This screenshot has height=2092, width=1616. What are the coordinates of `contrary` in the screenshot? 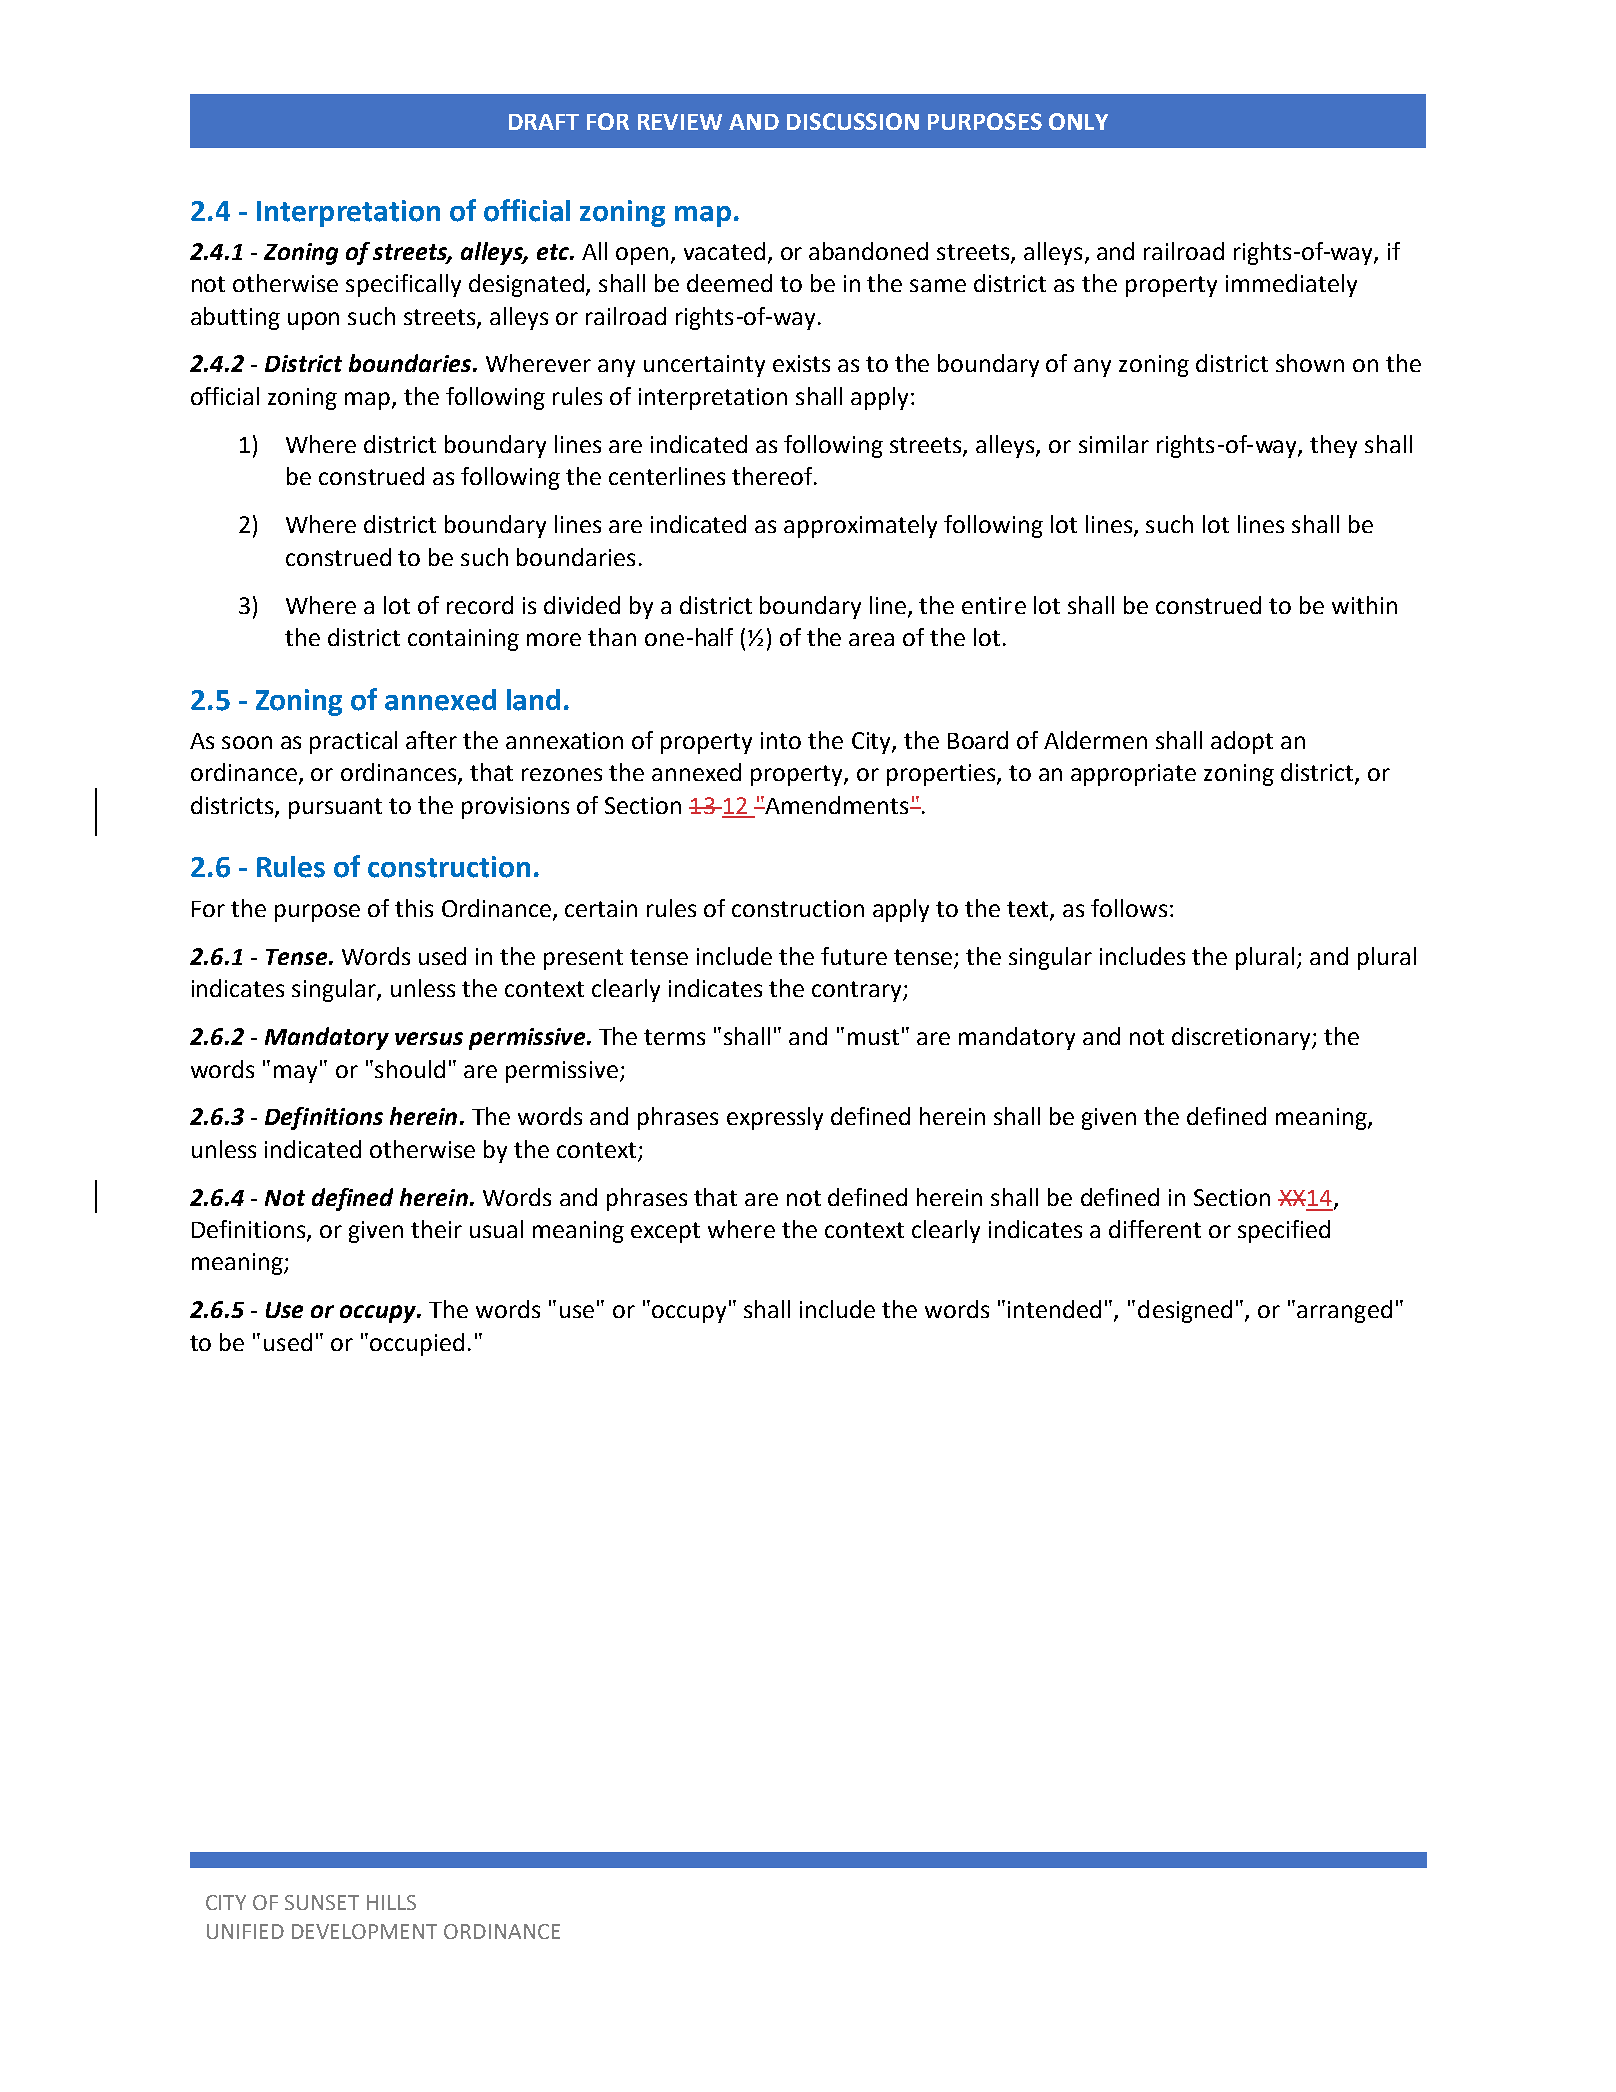 It's located at (858, 991).
